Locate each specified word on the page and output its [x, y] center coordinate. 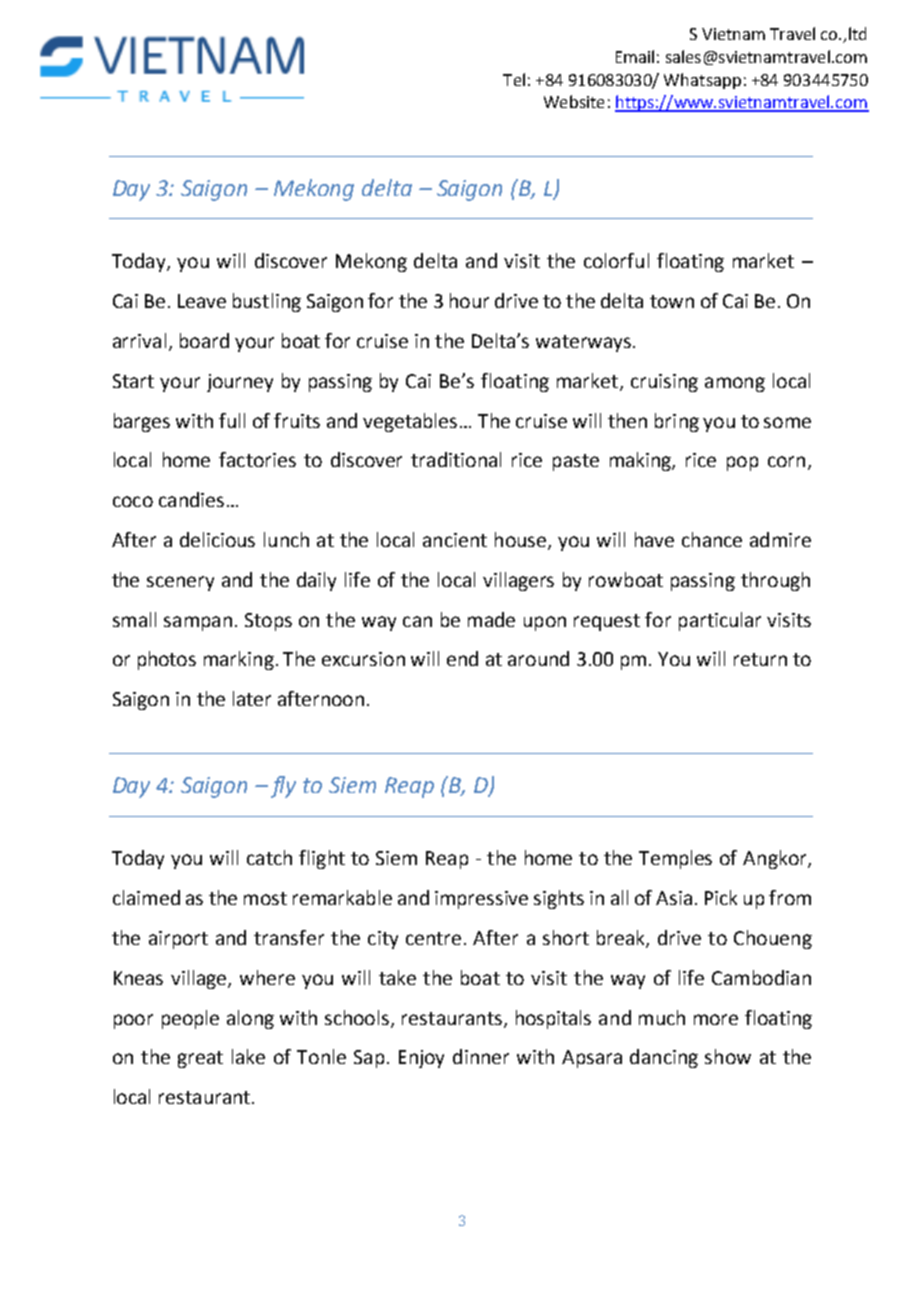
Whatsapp [702, 81]
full [232, 420]
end [462, 658]
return [760, 659]
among [735, 384]
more [716, 1019]
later [252, 698]
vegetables [410, 422]
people [190, 1019]
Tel [514, 79]
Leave [202, 301]
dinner [481, 1056]
